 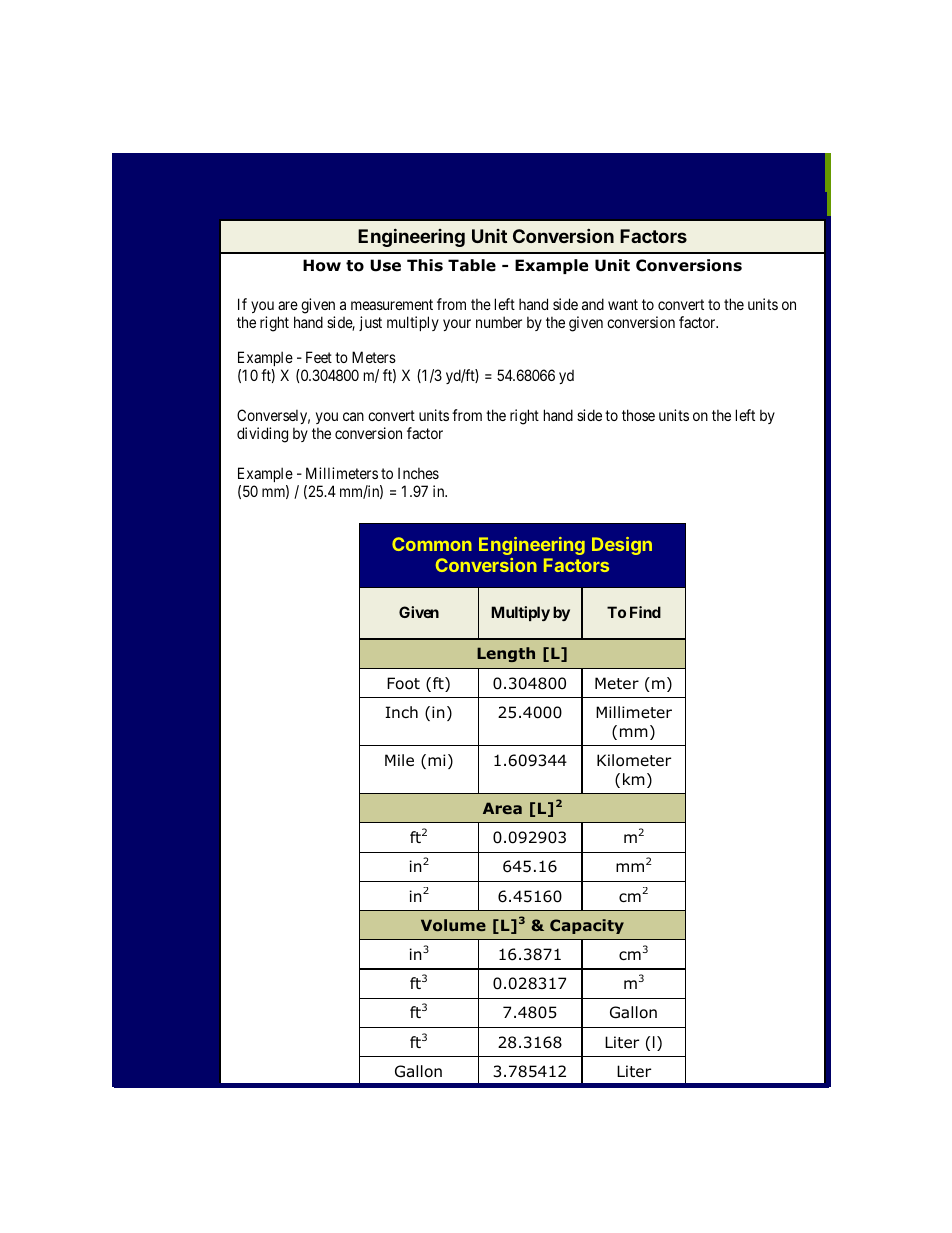 What do you see at coordinates (403, 683) in the screenshot?
I see `Foot` at bounding box center [403, 683].
